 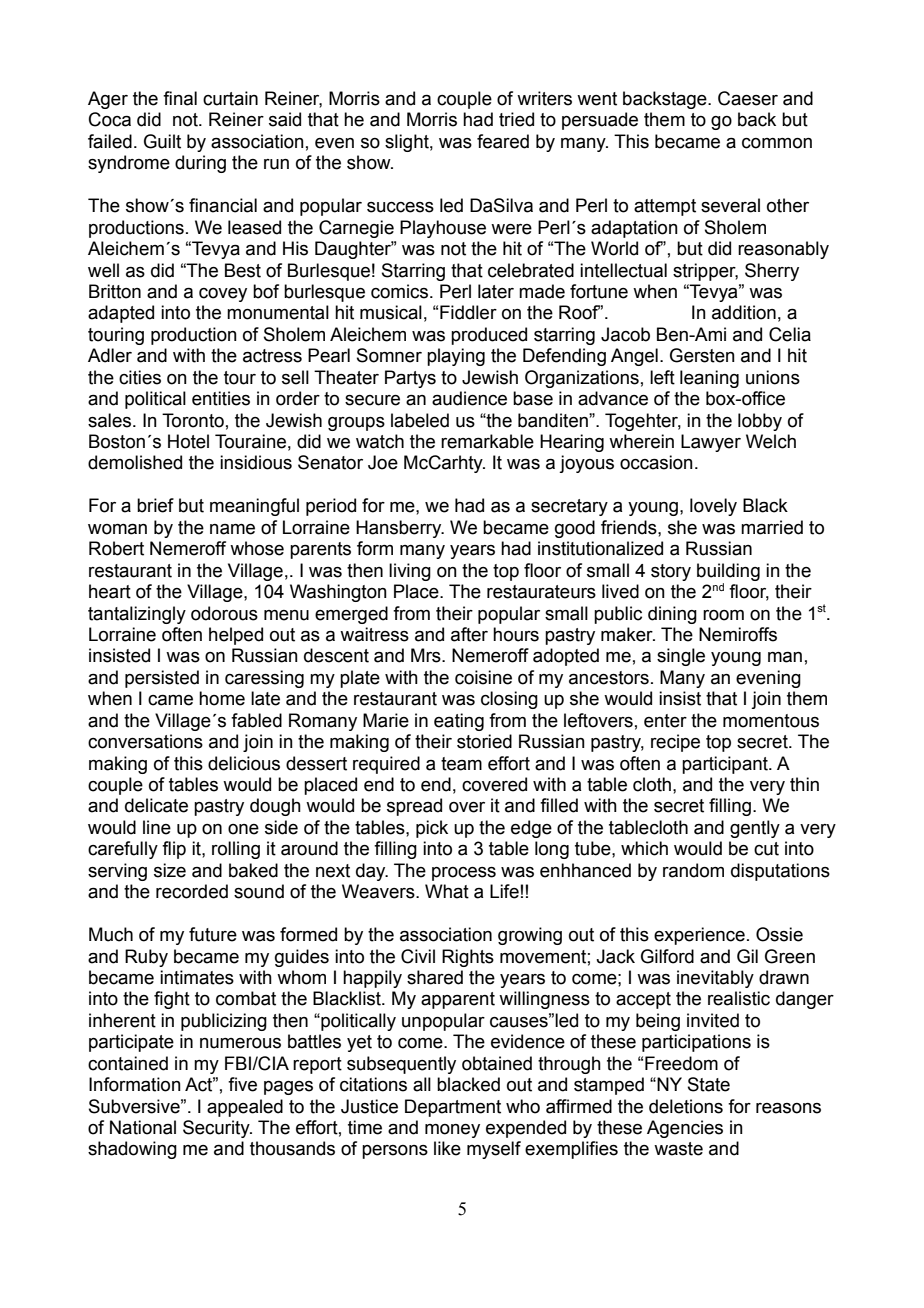 What do you see at coordinates (711, 443) in the screenshot?
I see `Lawyer` at bounding box center [711, 443].
